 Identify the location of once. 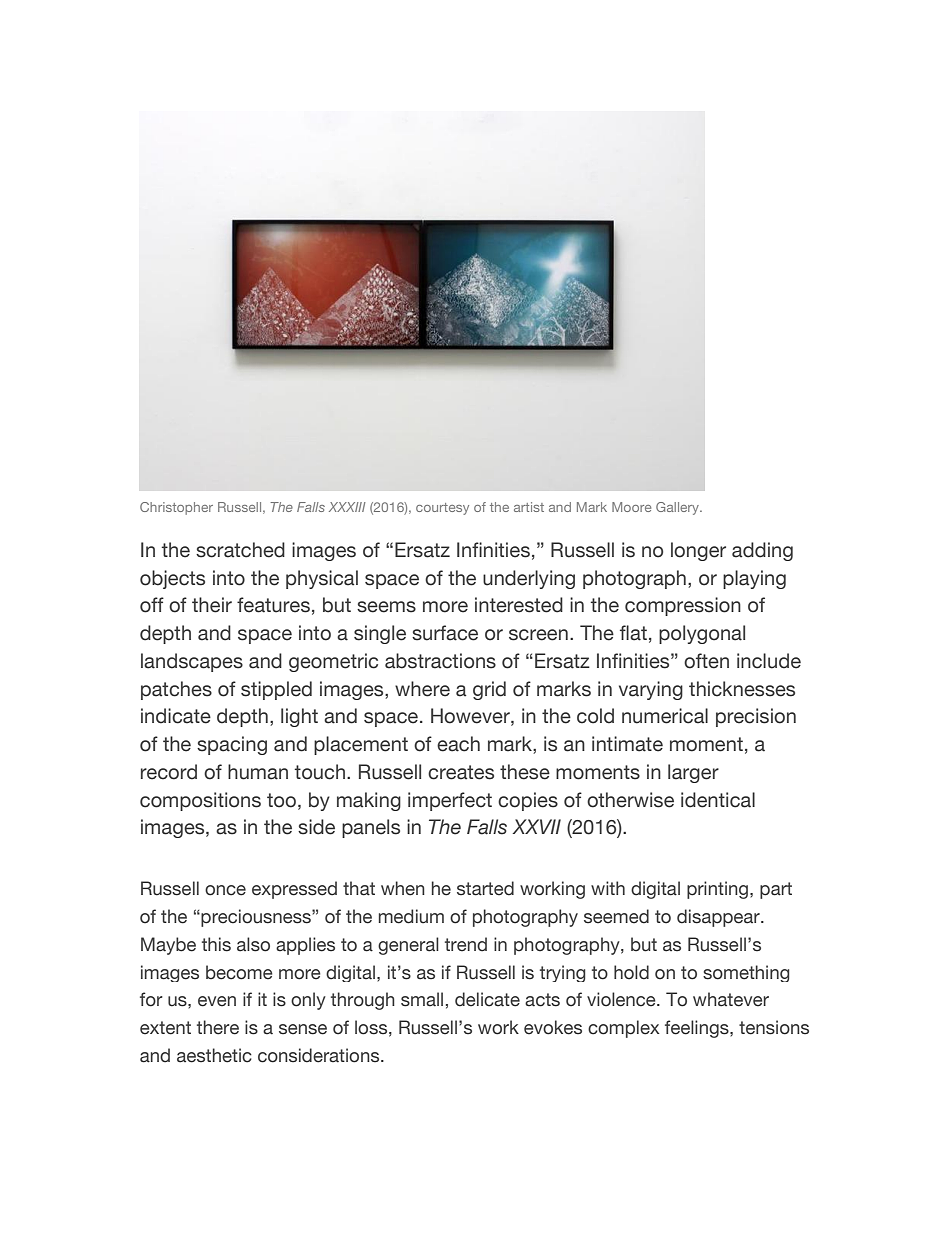
(225, 890).
